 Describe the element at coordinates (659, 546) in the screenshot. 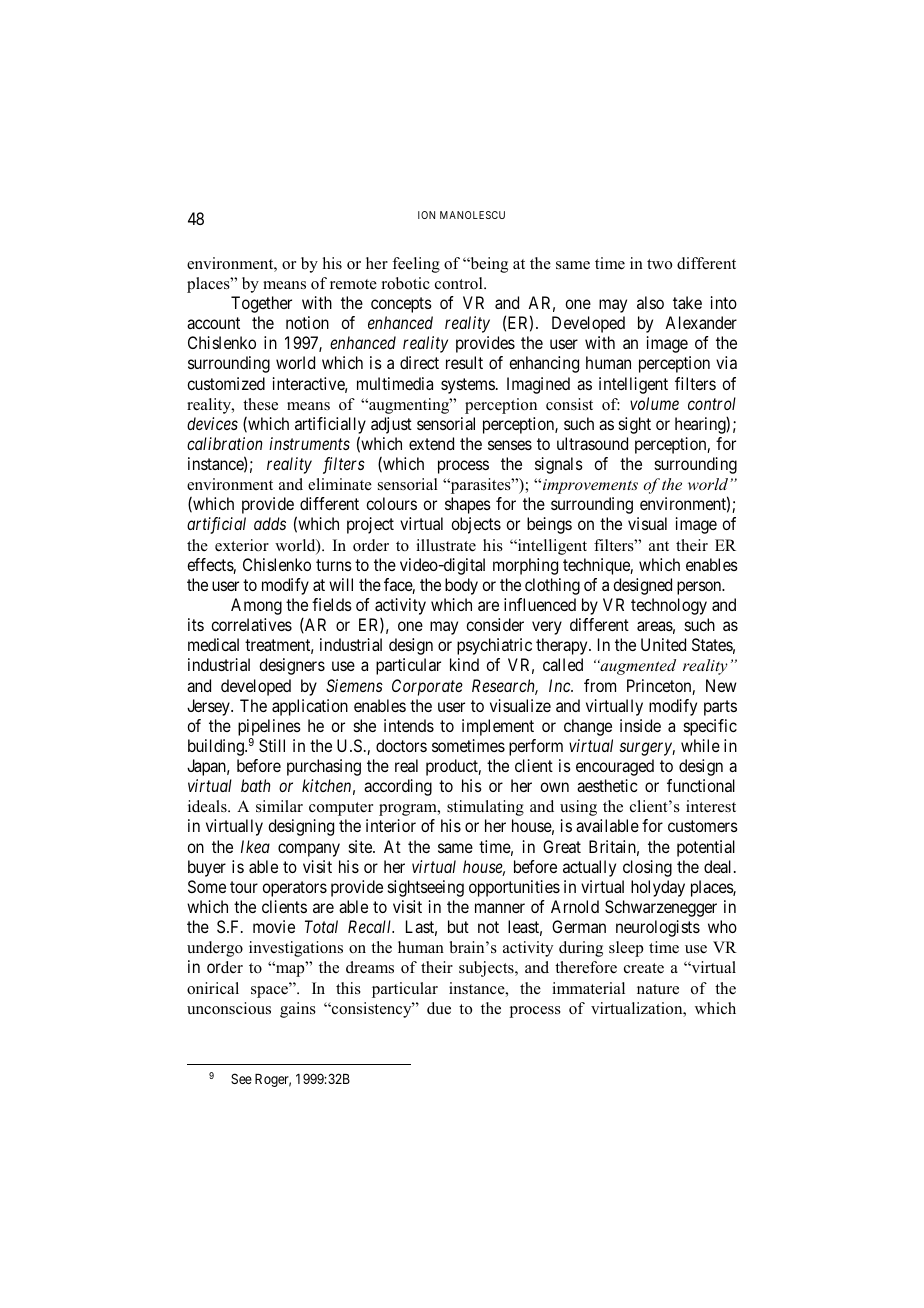

I see `ant` at that location.
